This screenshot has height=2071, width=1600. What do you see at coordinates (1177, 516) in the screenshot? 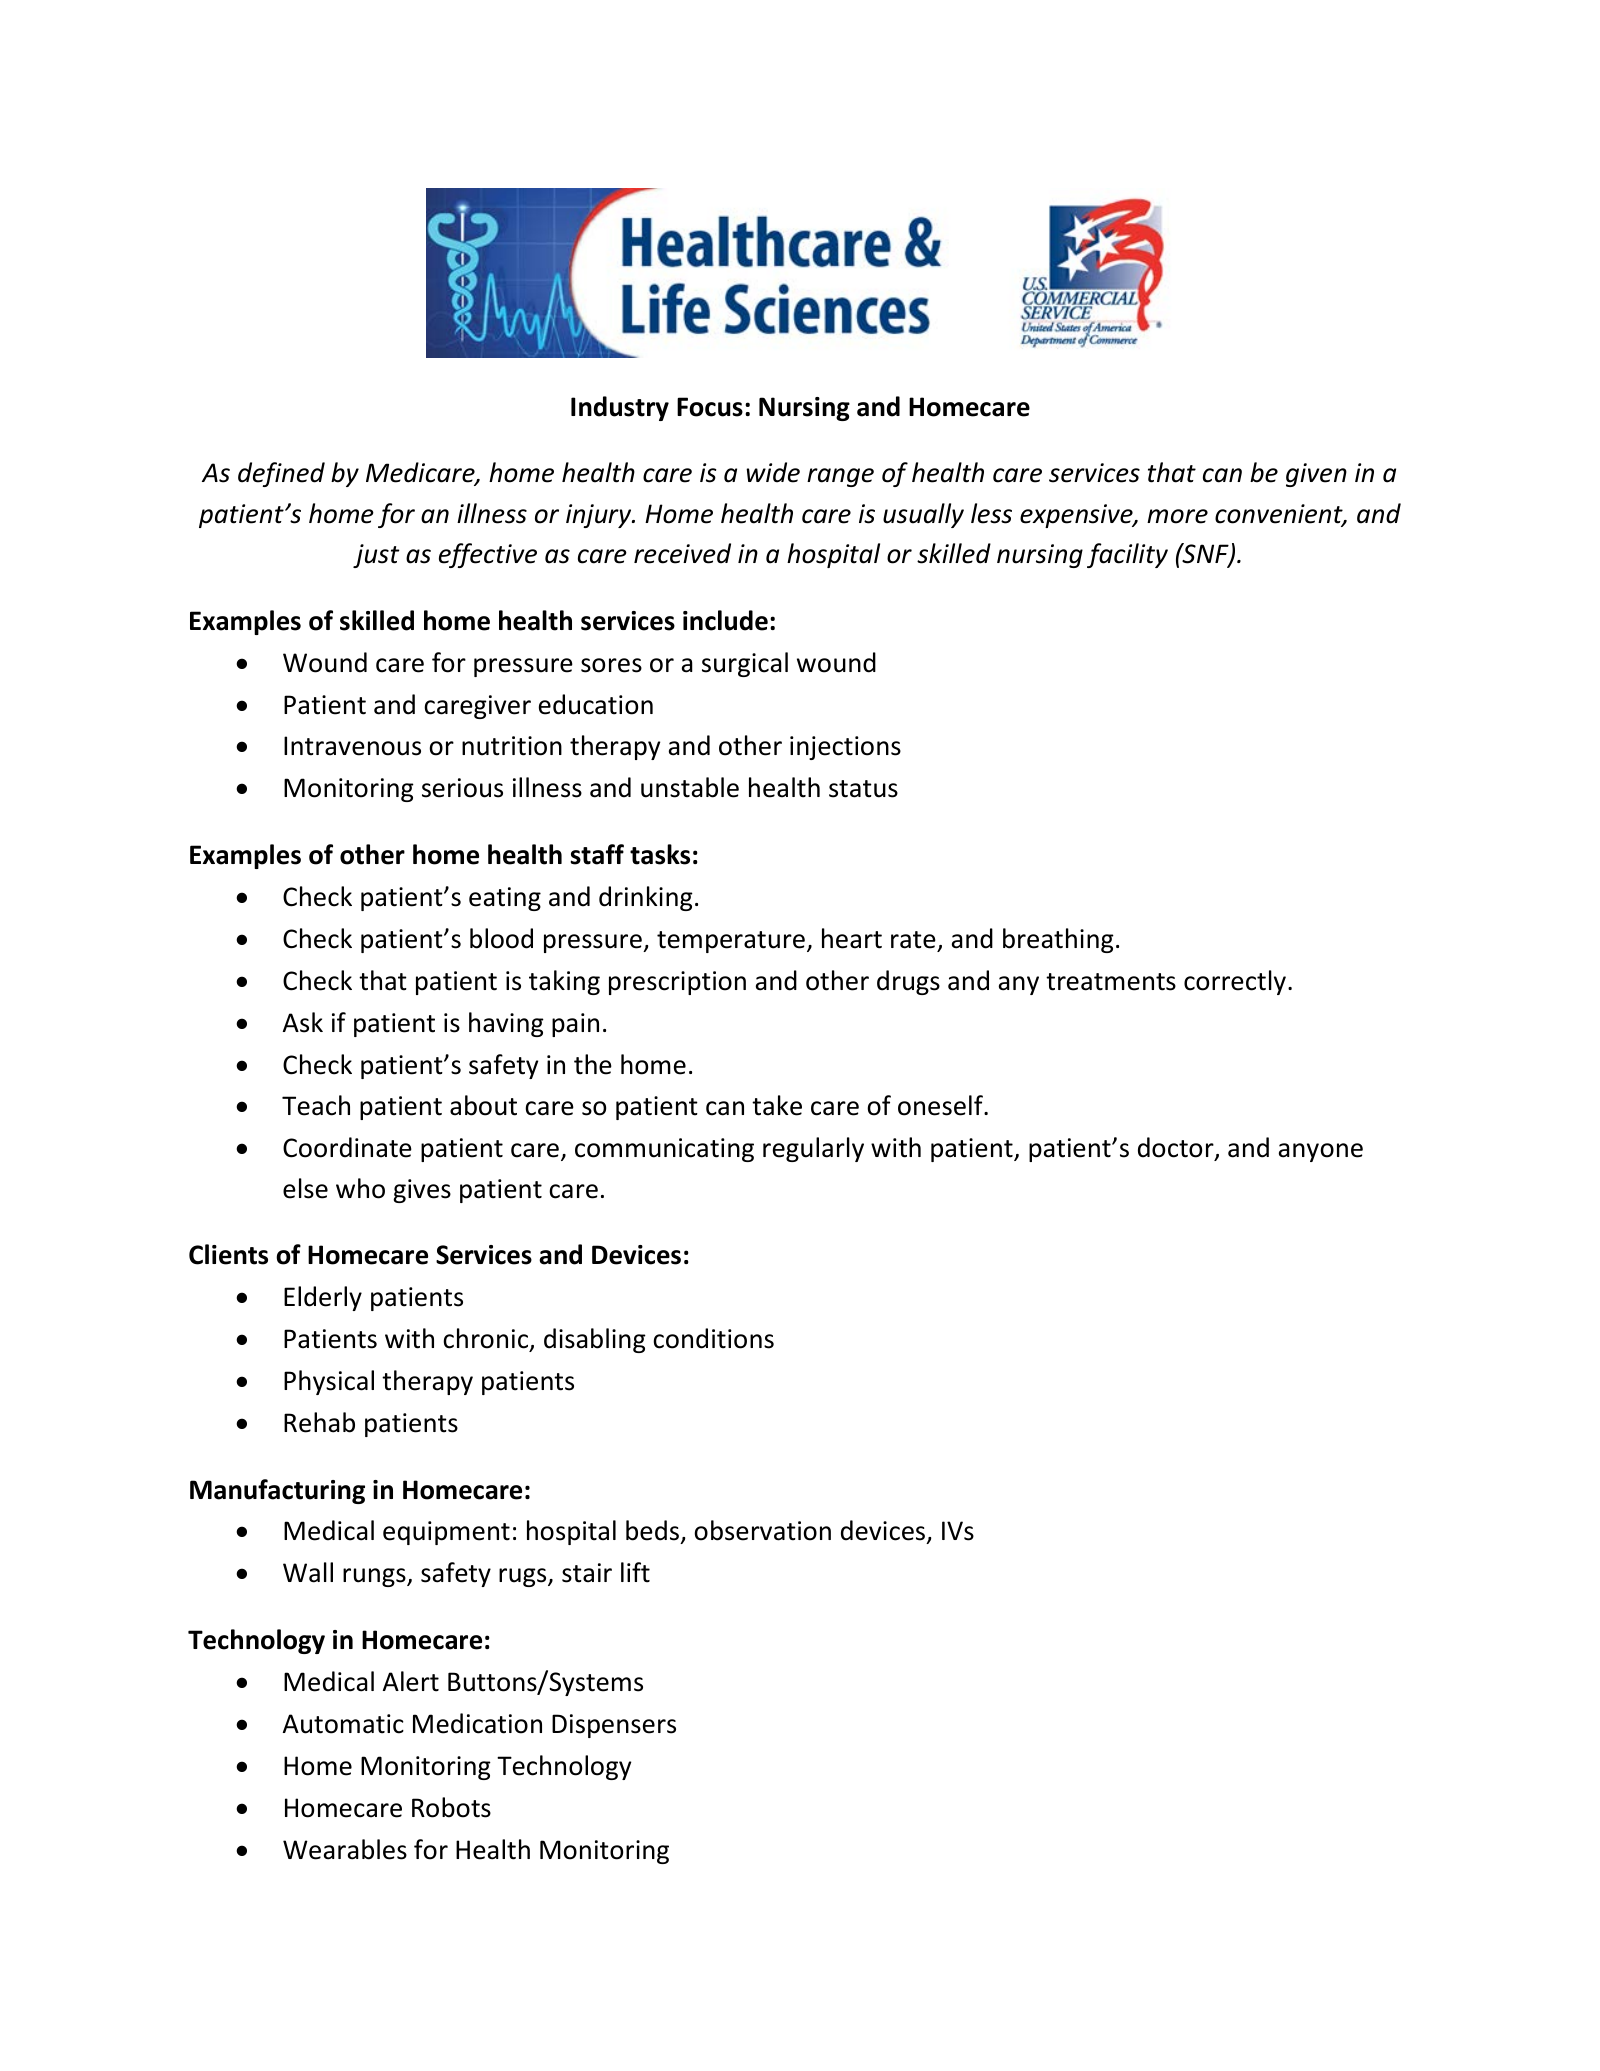
I see `more` at bounding box center [1177, 516].
